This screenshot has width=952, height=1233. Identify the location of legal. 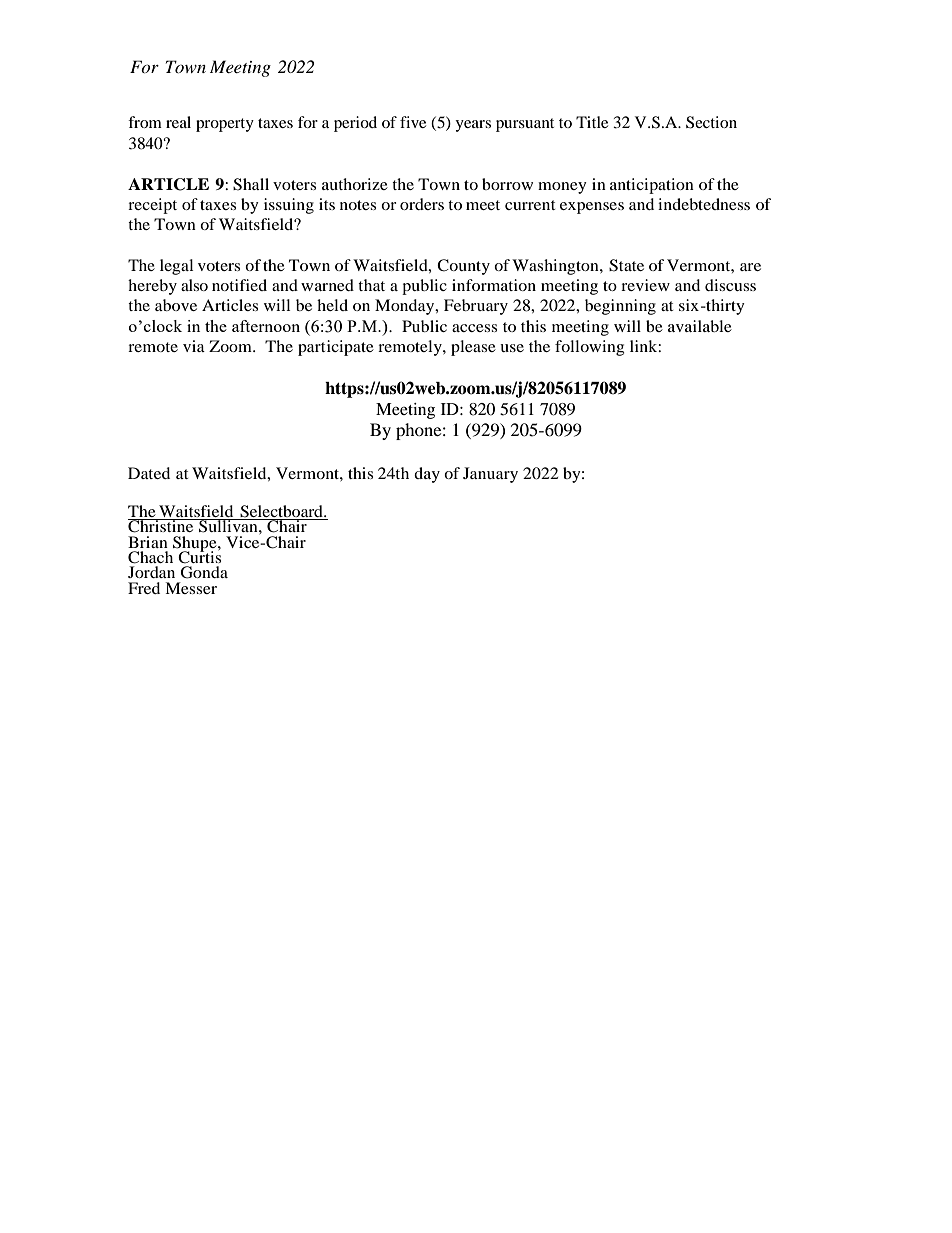
(176, 267).
